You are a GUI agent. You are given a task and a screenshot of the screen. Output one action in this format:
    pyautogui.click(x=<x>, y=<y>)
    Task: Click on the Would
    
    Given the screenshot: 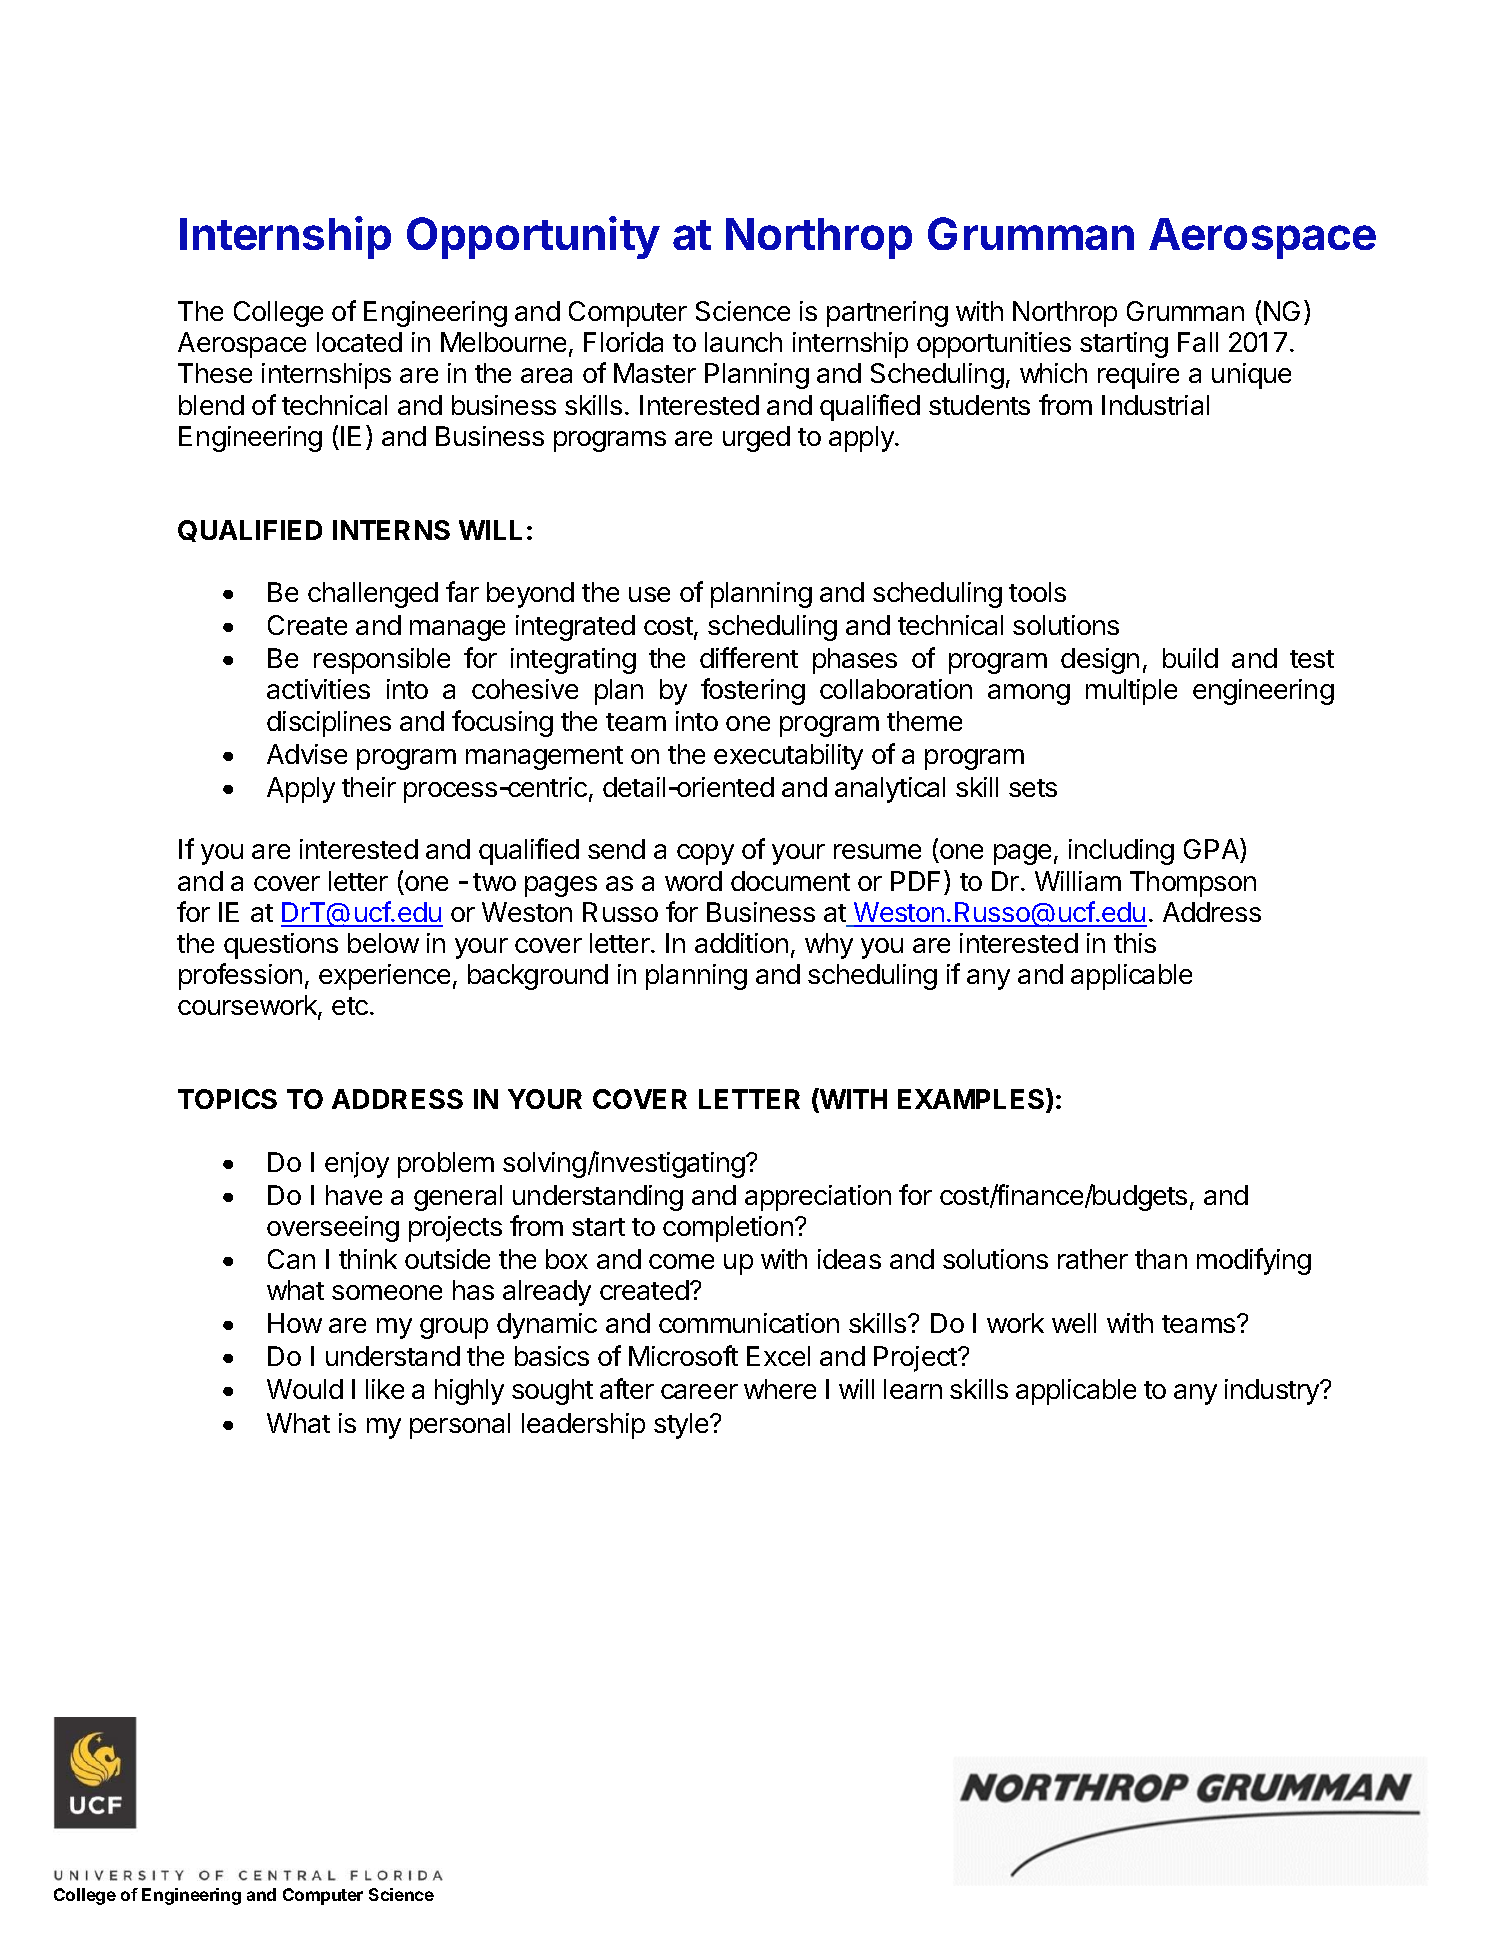 What is the action you would take?
    pyautogui.click(x=305, y=1389)
